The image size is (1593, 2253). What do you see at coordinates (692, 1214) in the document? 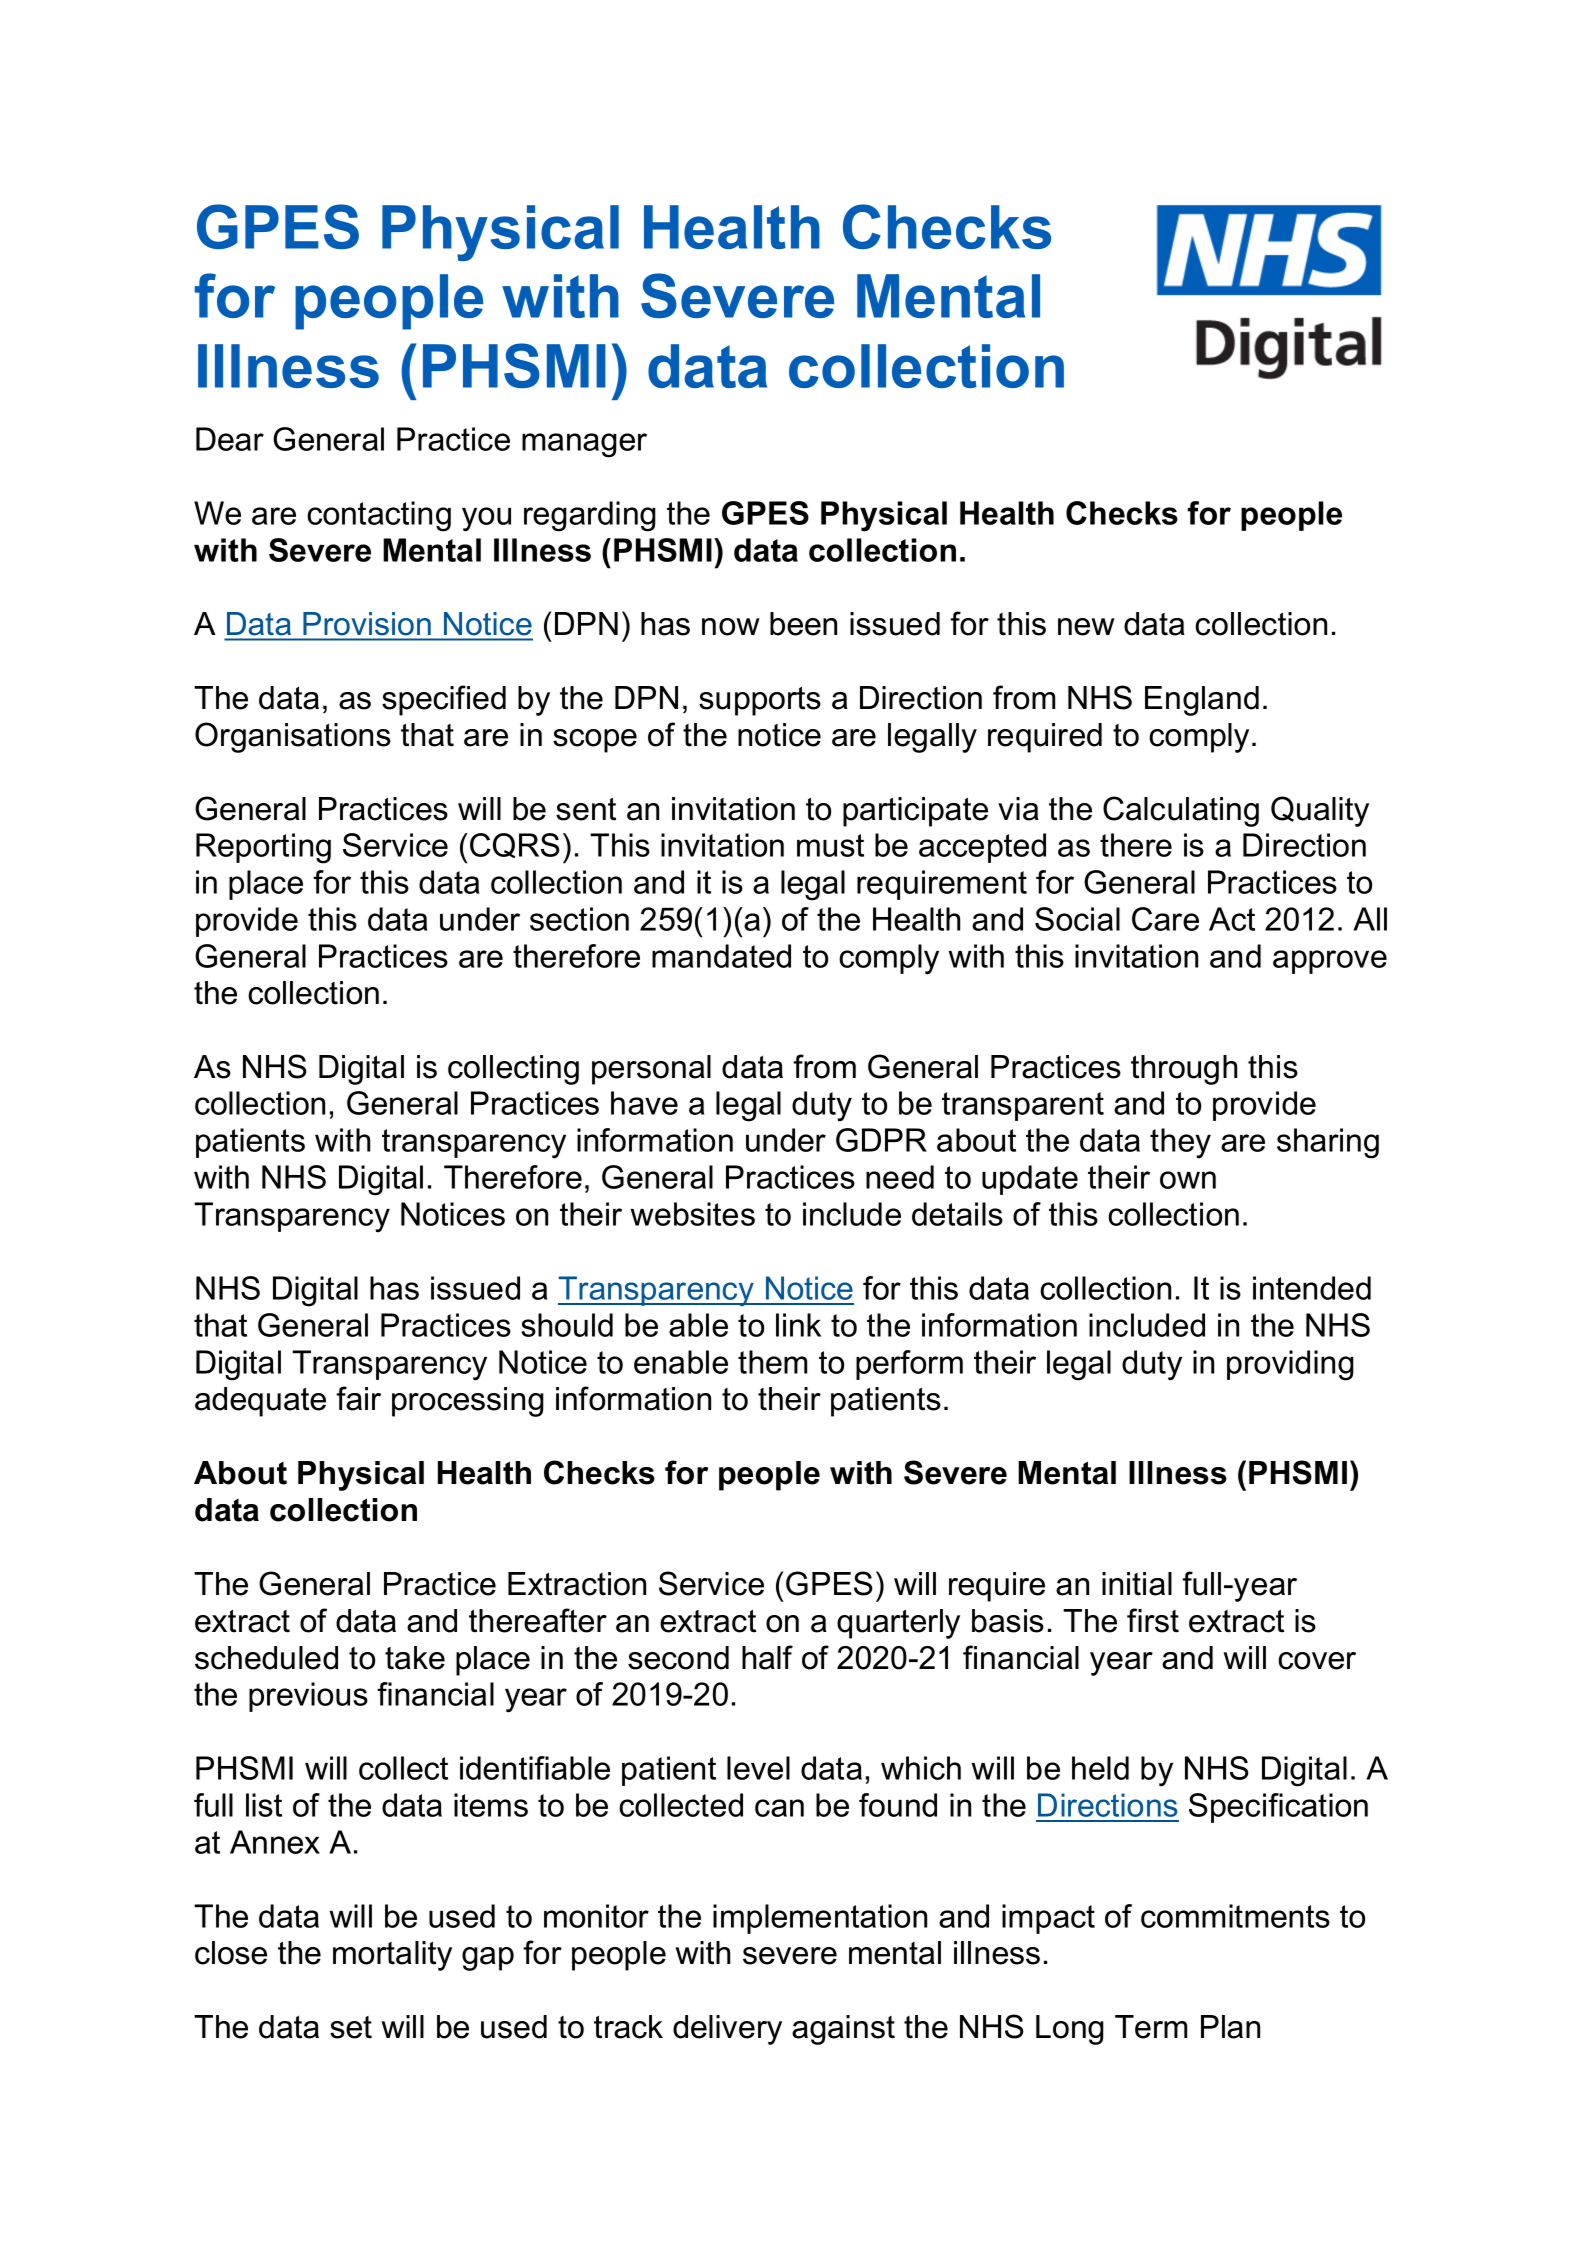
I see `websites` at bounding box center [692, 1214].
